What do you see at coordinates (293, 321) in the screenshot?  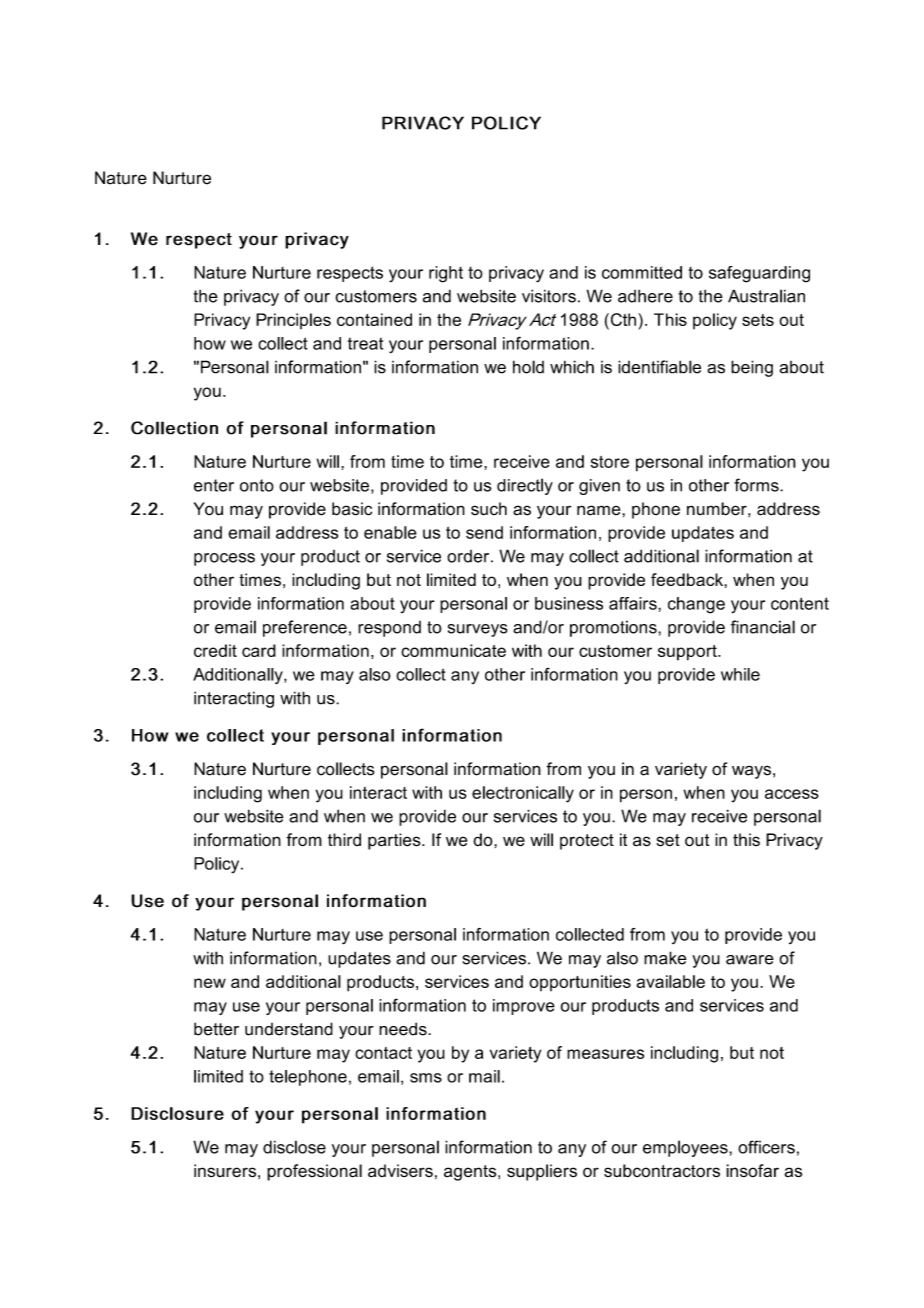 I see `Principles` at bounding box center [293, 321].
